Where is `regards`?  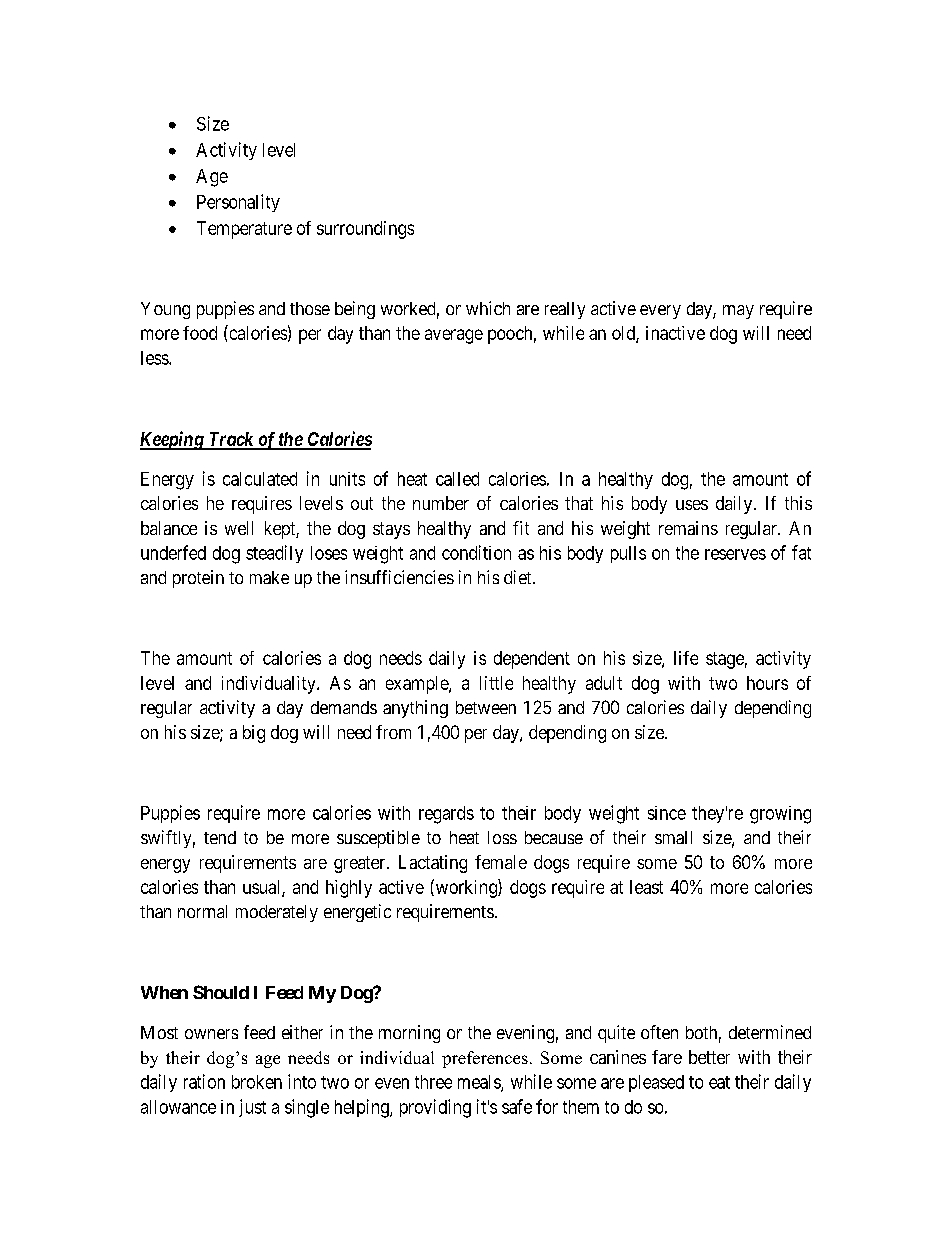 regards is located at coordinates (446, 815).
